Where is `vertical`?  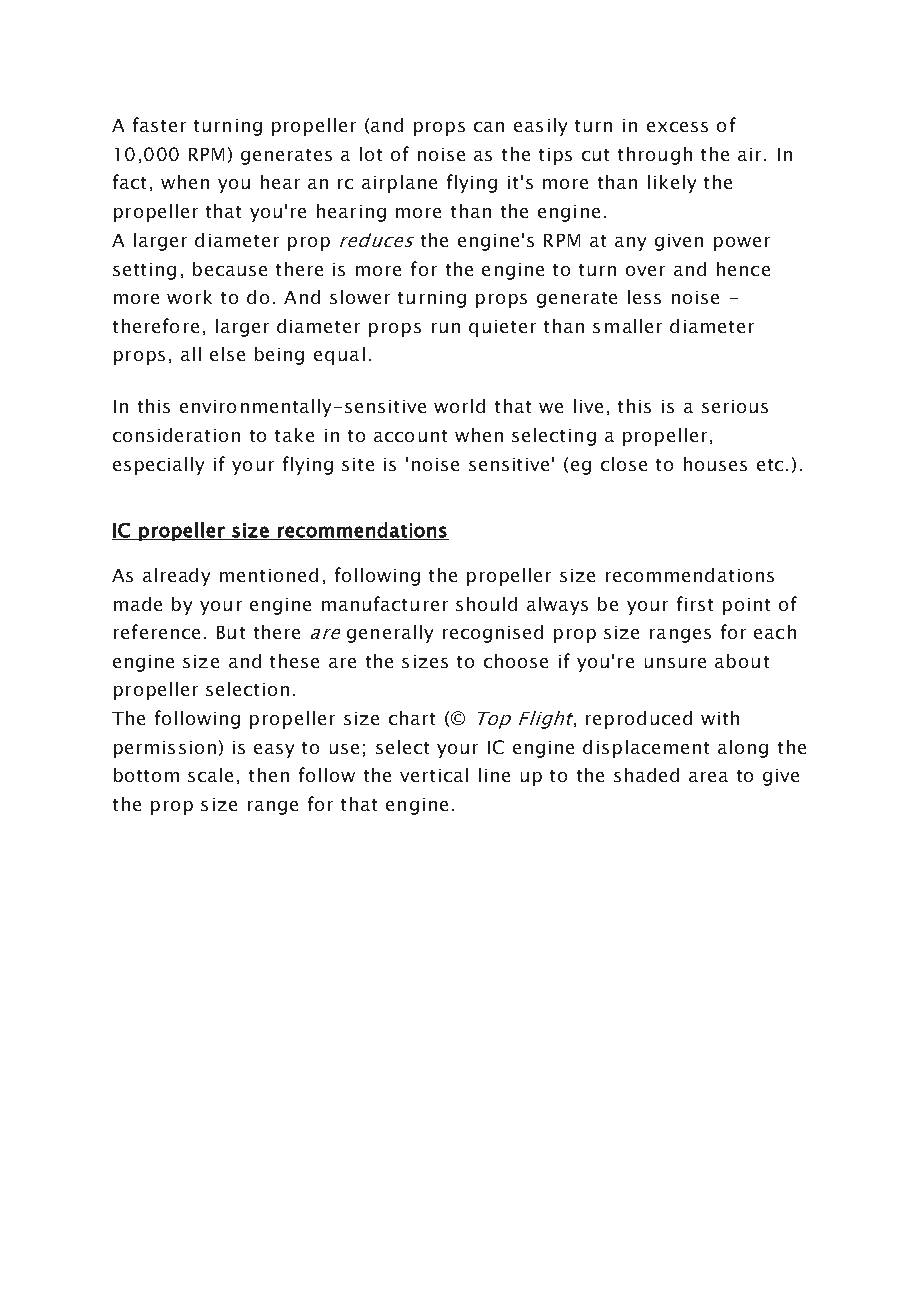 vertical is located at coordinates (434, 775).
